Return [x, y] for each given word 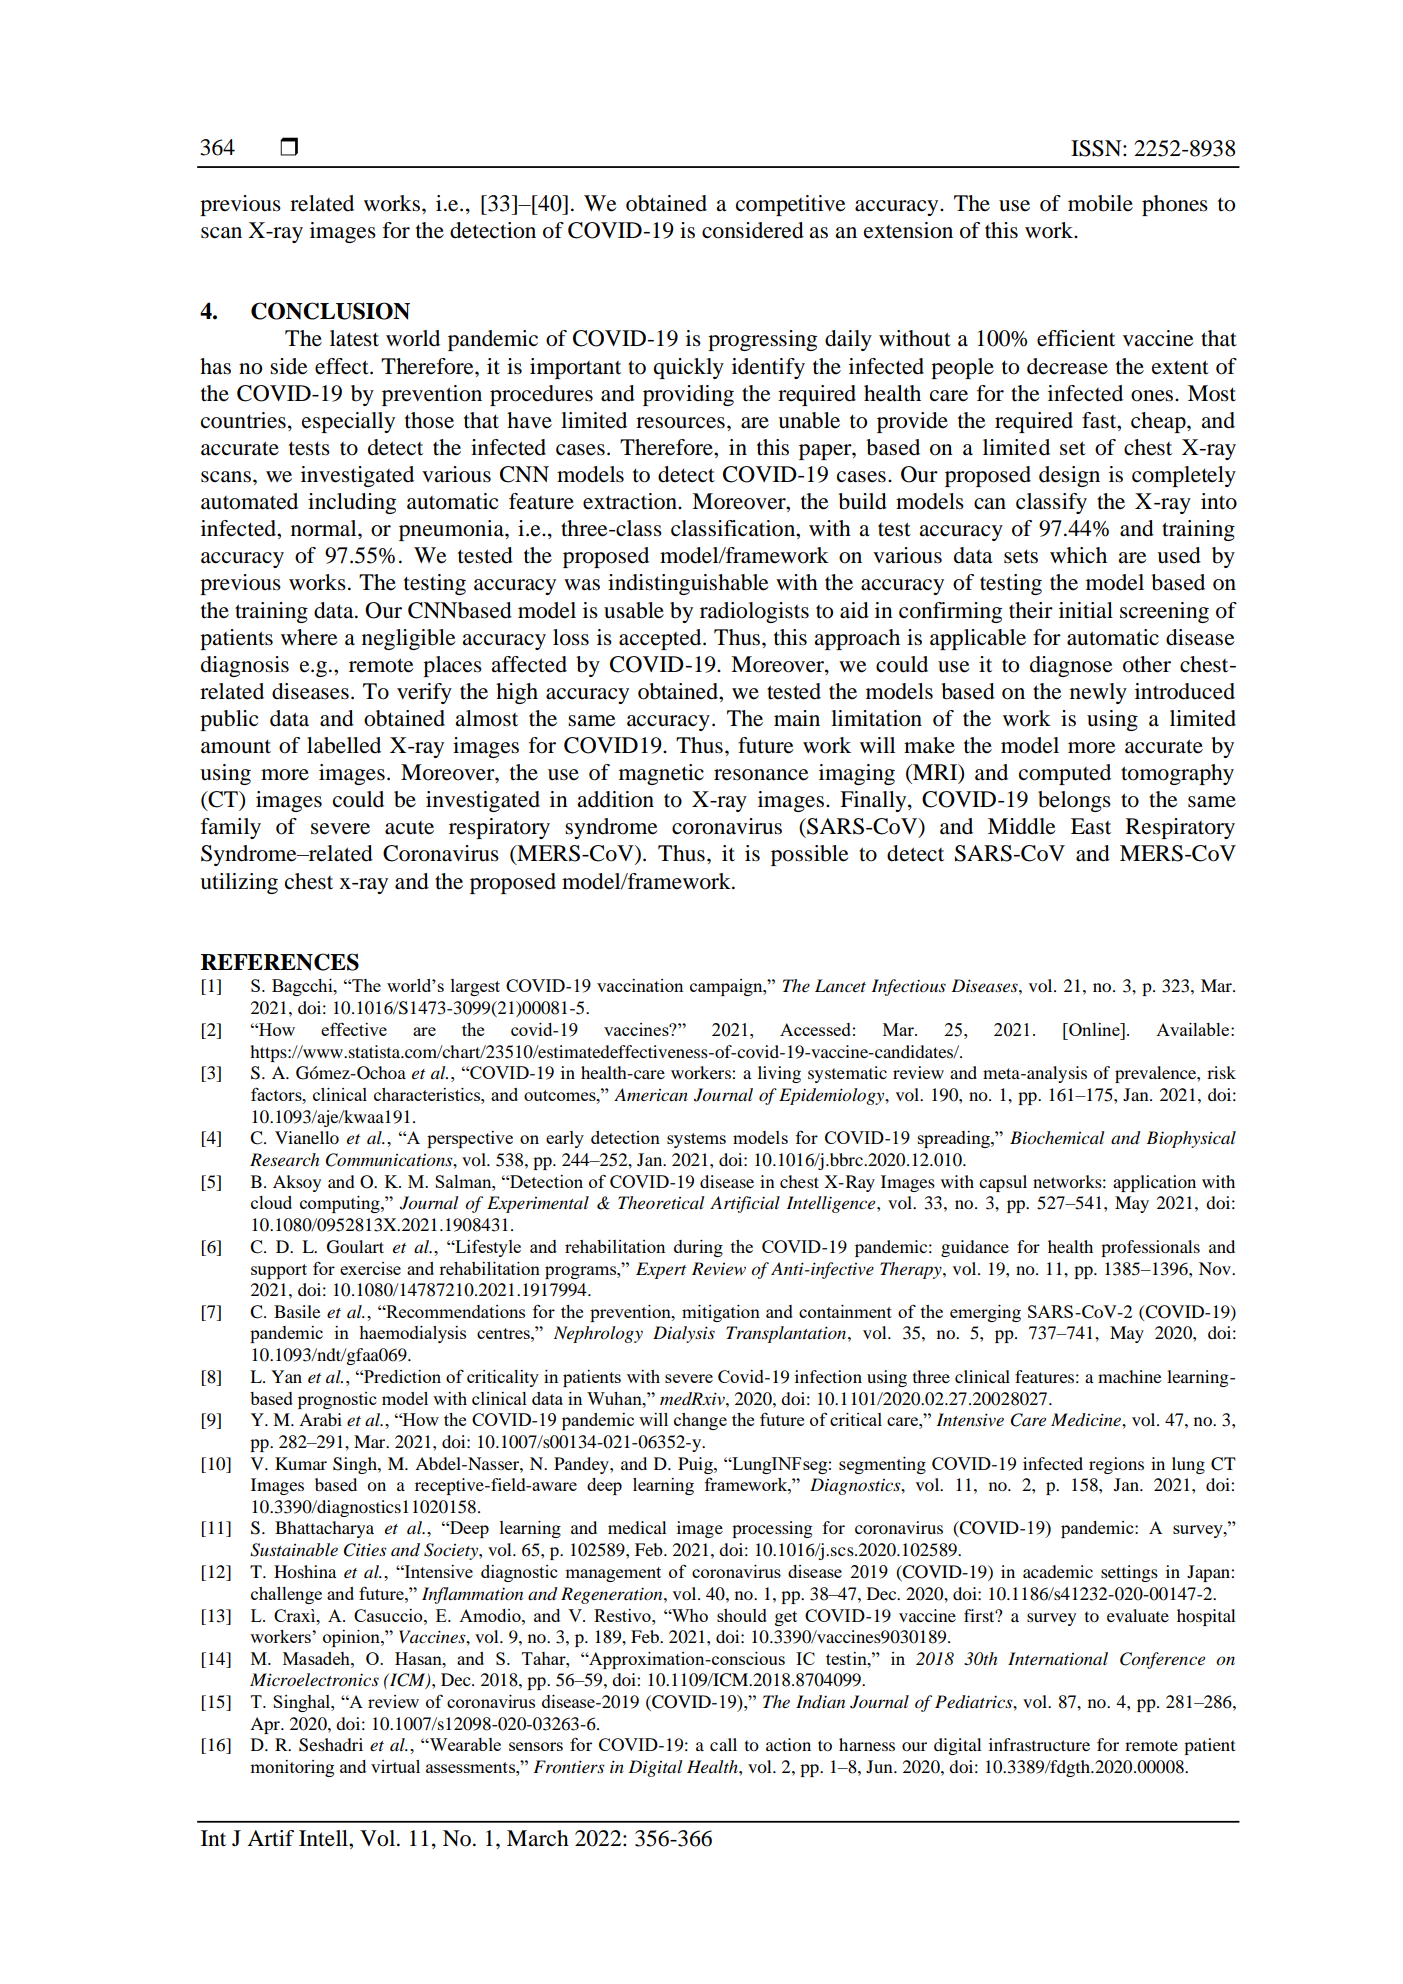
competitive [791, 205]
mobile [1100, 203]
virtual [395, 1766]
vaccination [640, 985]
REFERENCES [280, 962]
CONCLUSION [330, 311]
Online [1094, 1029]
